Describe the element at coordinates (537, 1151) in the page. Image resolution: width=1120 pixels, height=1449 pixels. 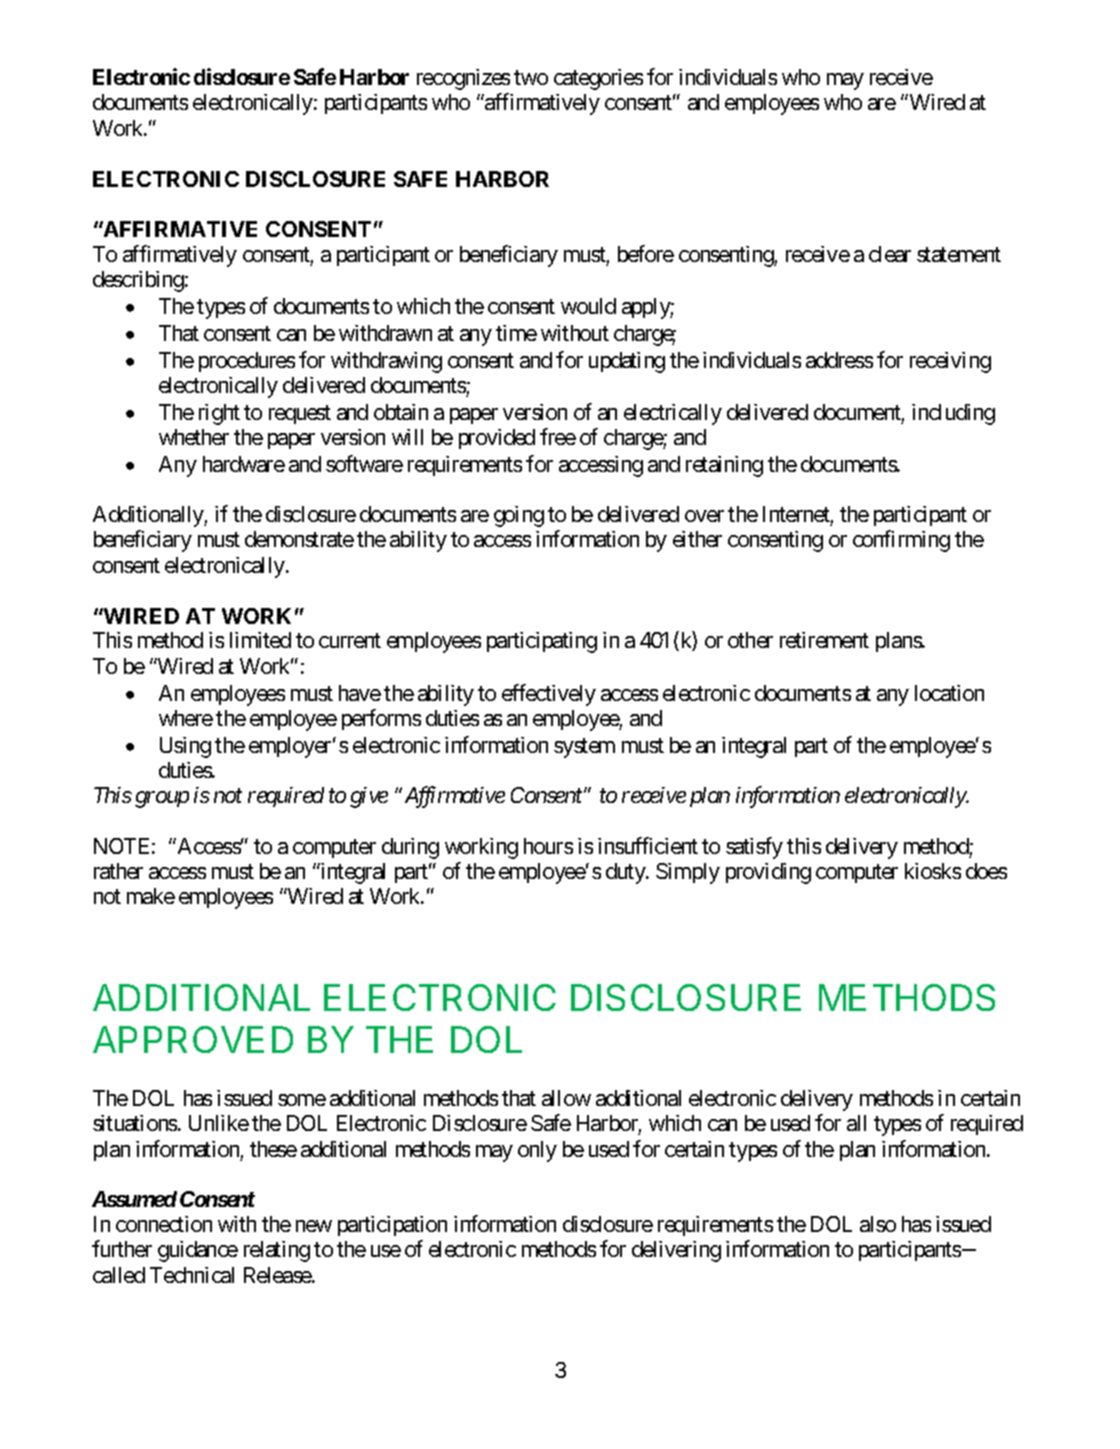
I see `only` at that location.
